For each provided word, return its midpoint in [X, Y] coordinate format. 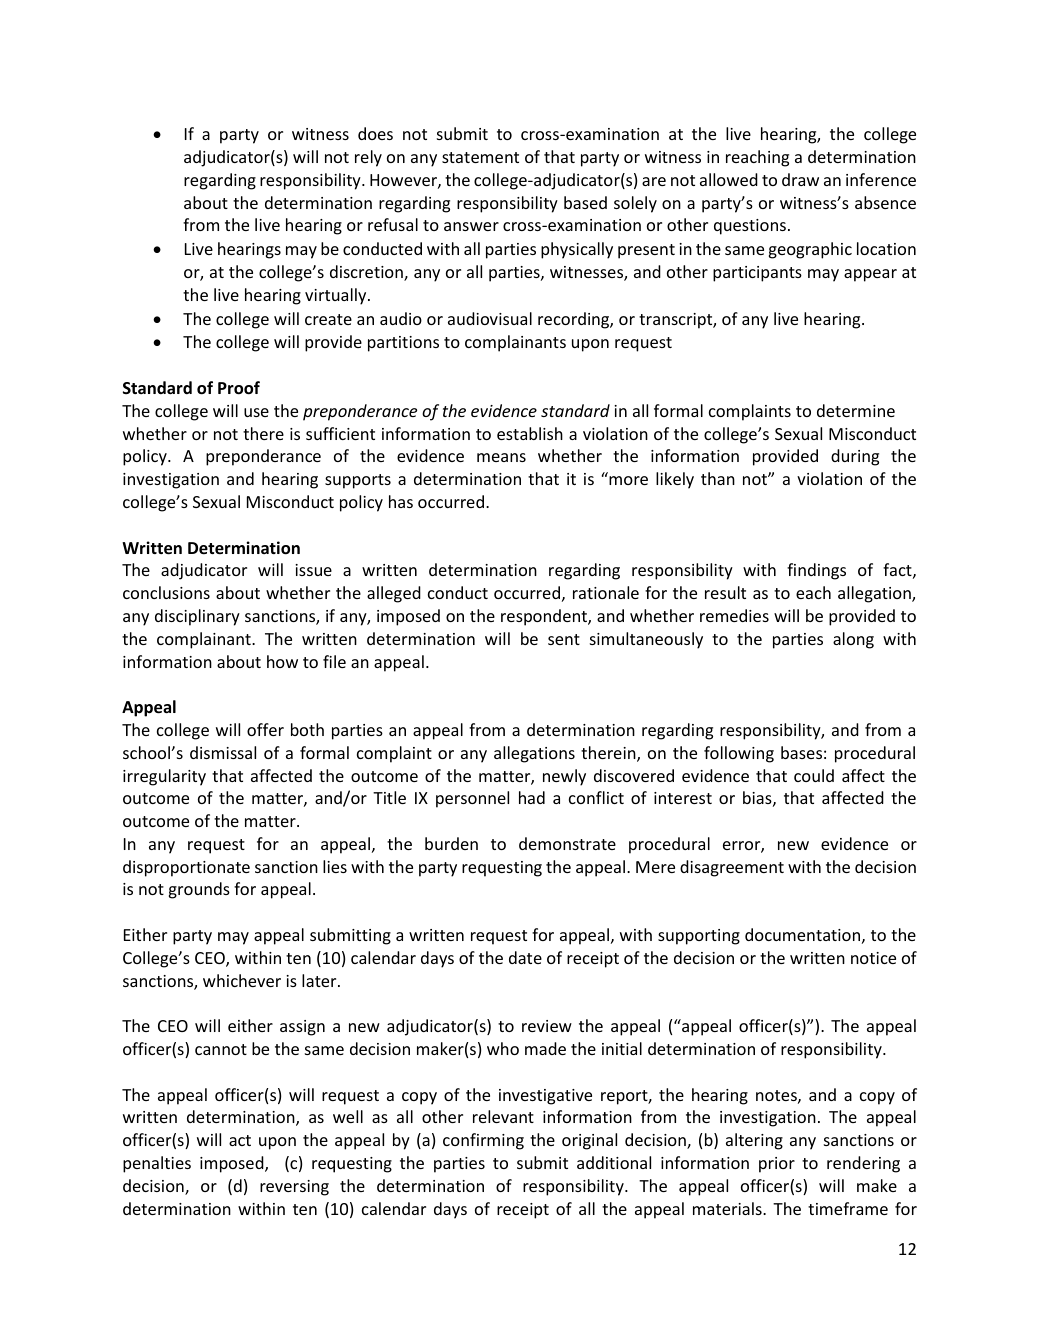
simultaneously [646, 640]
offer [265, 729]
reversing [294, 1188]
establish [530, 433]
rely [368, 158]
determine [856, 410]
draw [800, 179]
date [525, 957]
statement [480, 157]
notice [873, 958]
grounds [199, 890]
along [853, 640]
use [256, 412]
